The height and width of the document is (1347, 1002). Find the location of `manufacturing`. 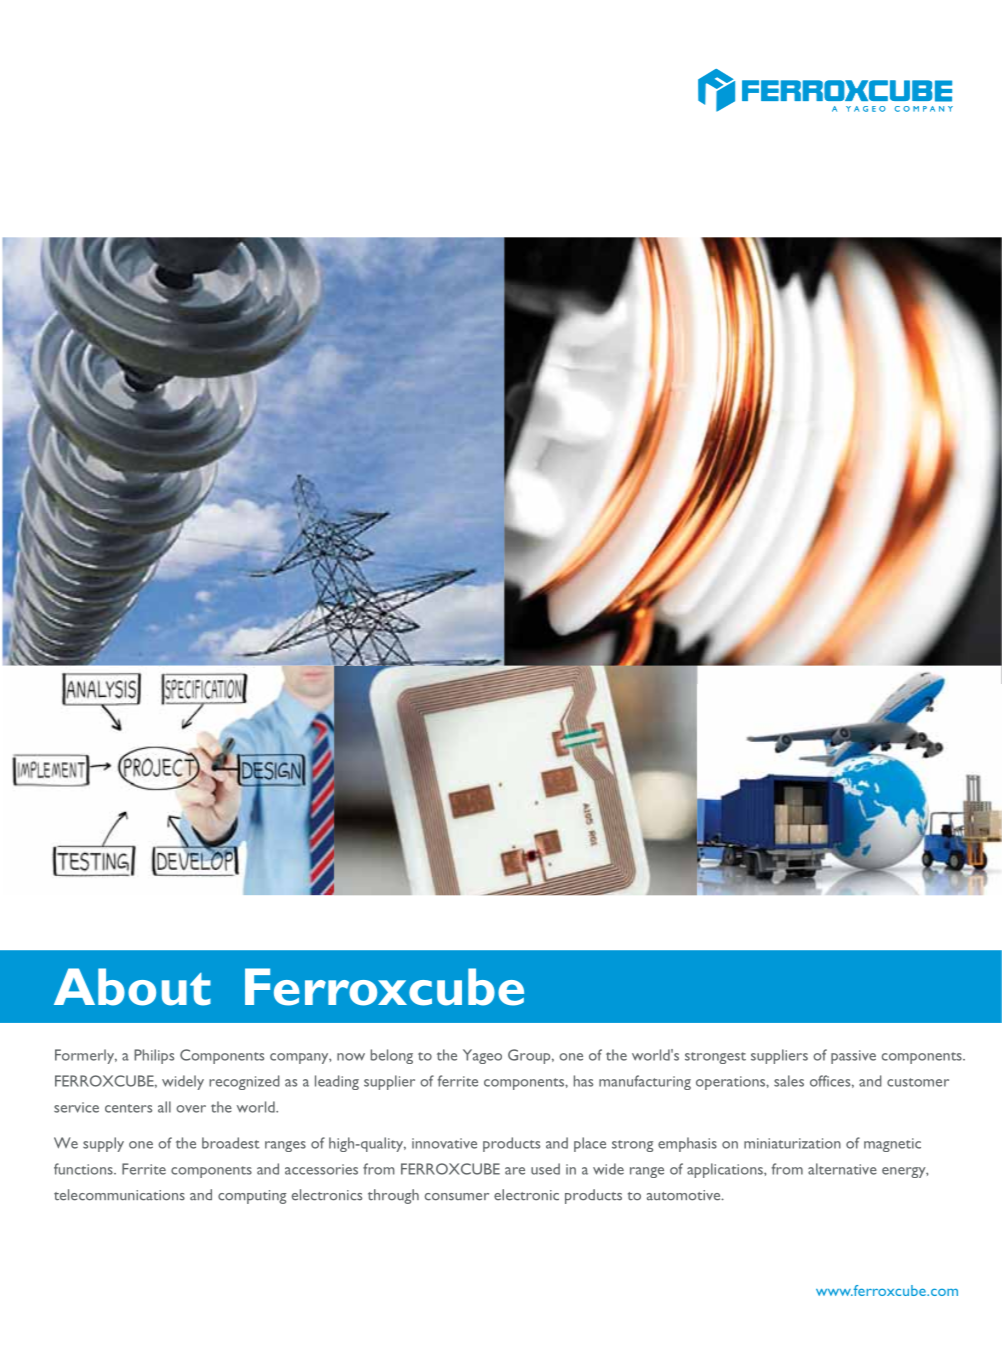

manufacturing is located at coordinates (645, 1082).
